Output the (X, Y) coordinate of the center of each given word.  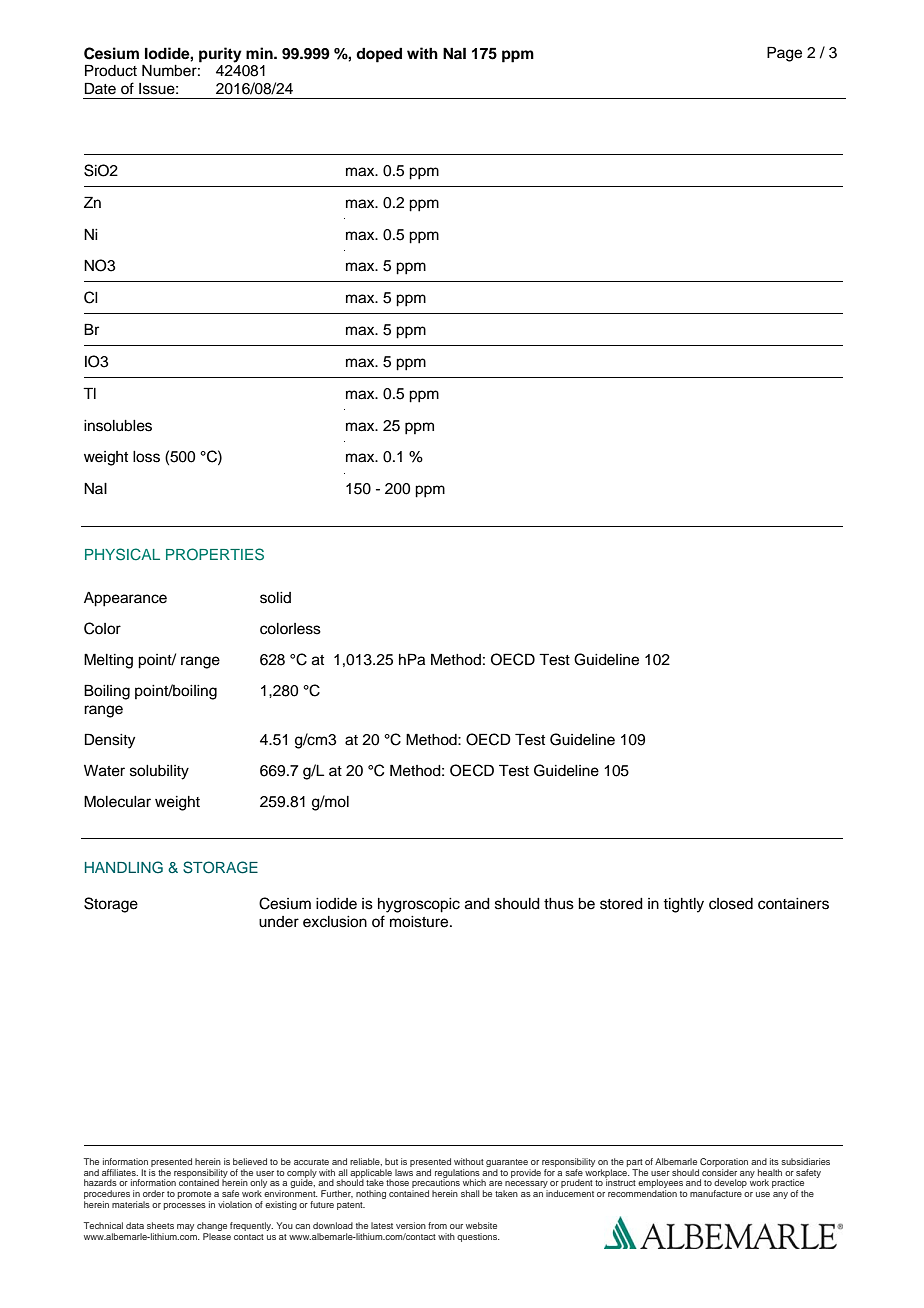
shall (470, 1193)
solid (275, 598)
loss (146, 457)
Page (784, 54)
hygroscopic (419, 905)
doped (379, 55)
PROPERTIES (215, 554)
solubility (159, 772)
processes (185, 1206)
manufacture (716, 1193)
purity (220, 55)
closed (731, 904)
